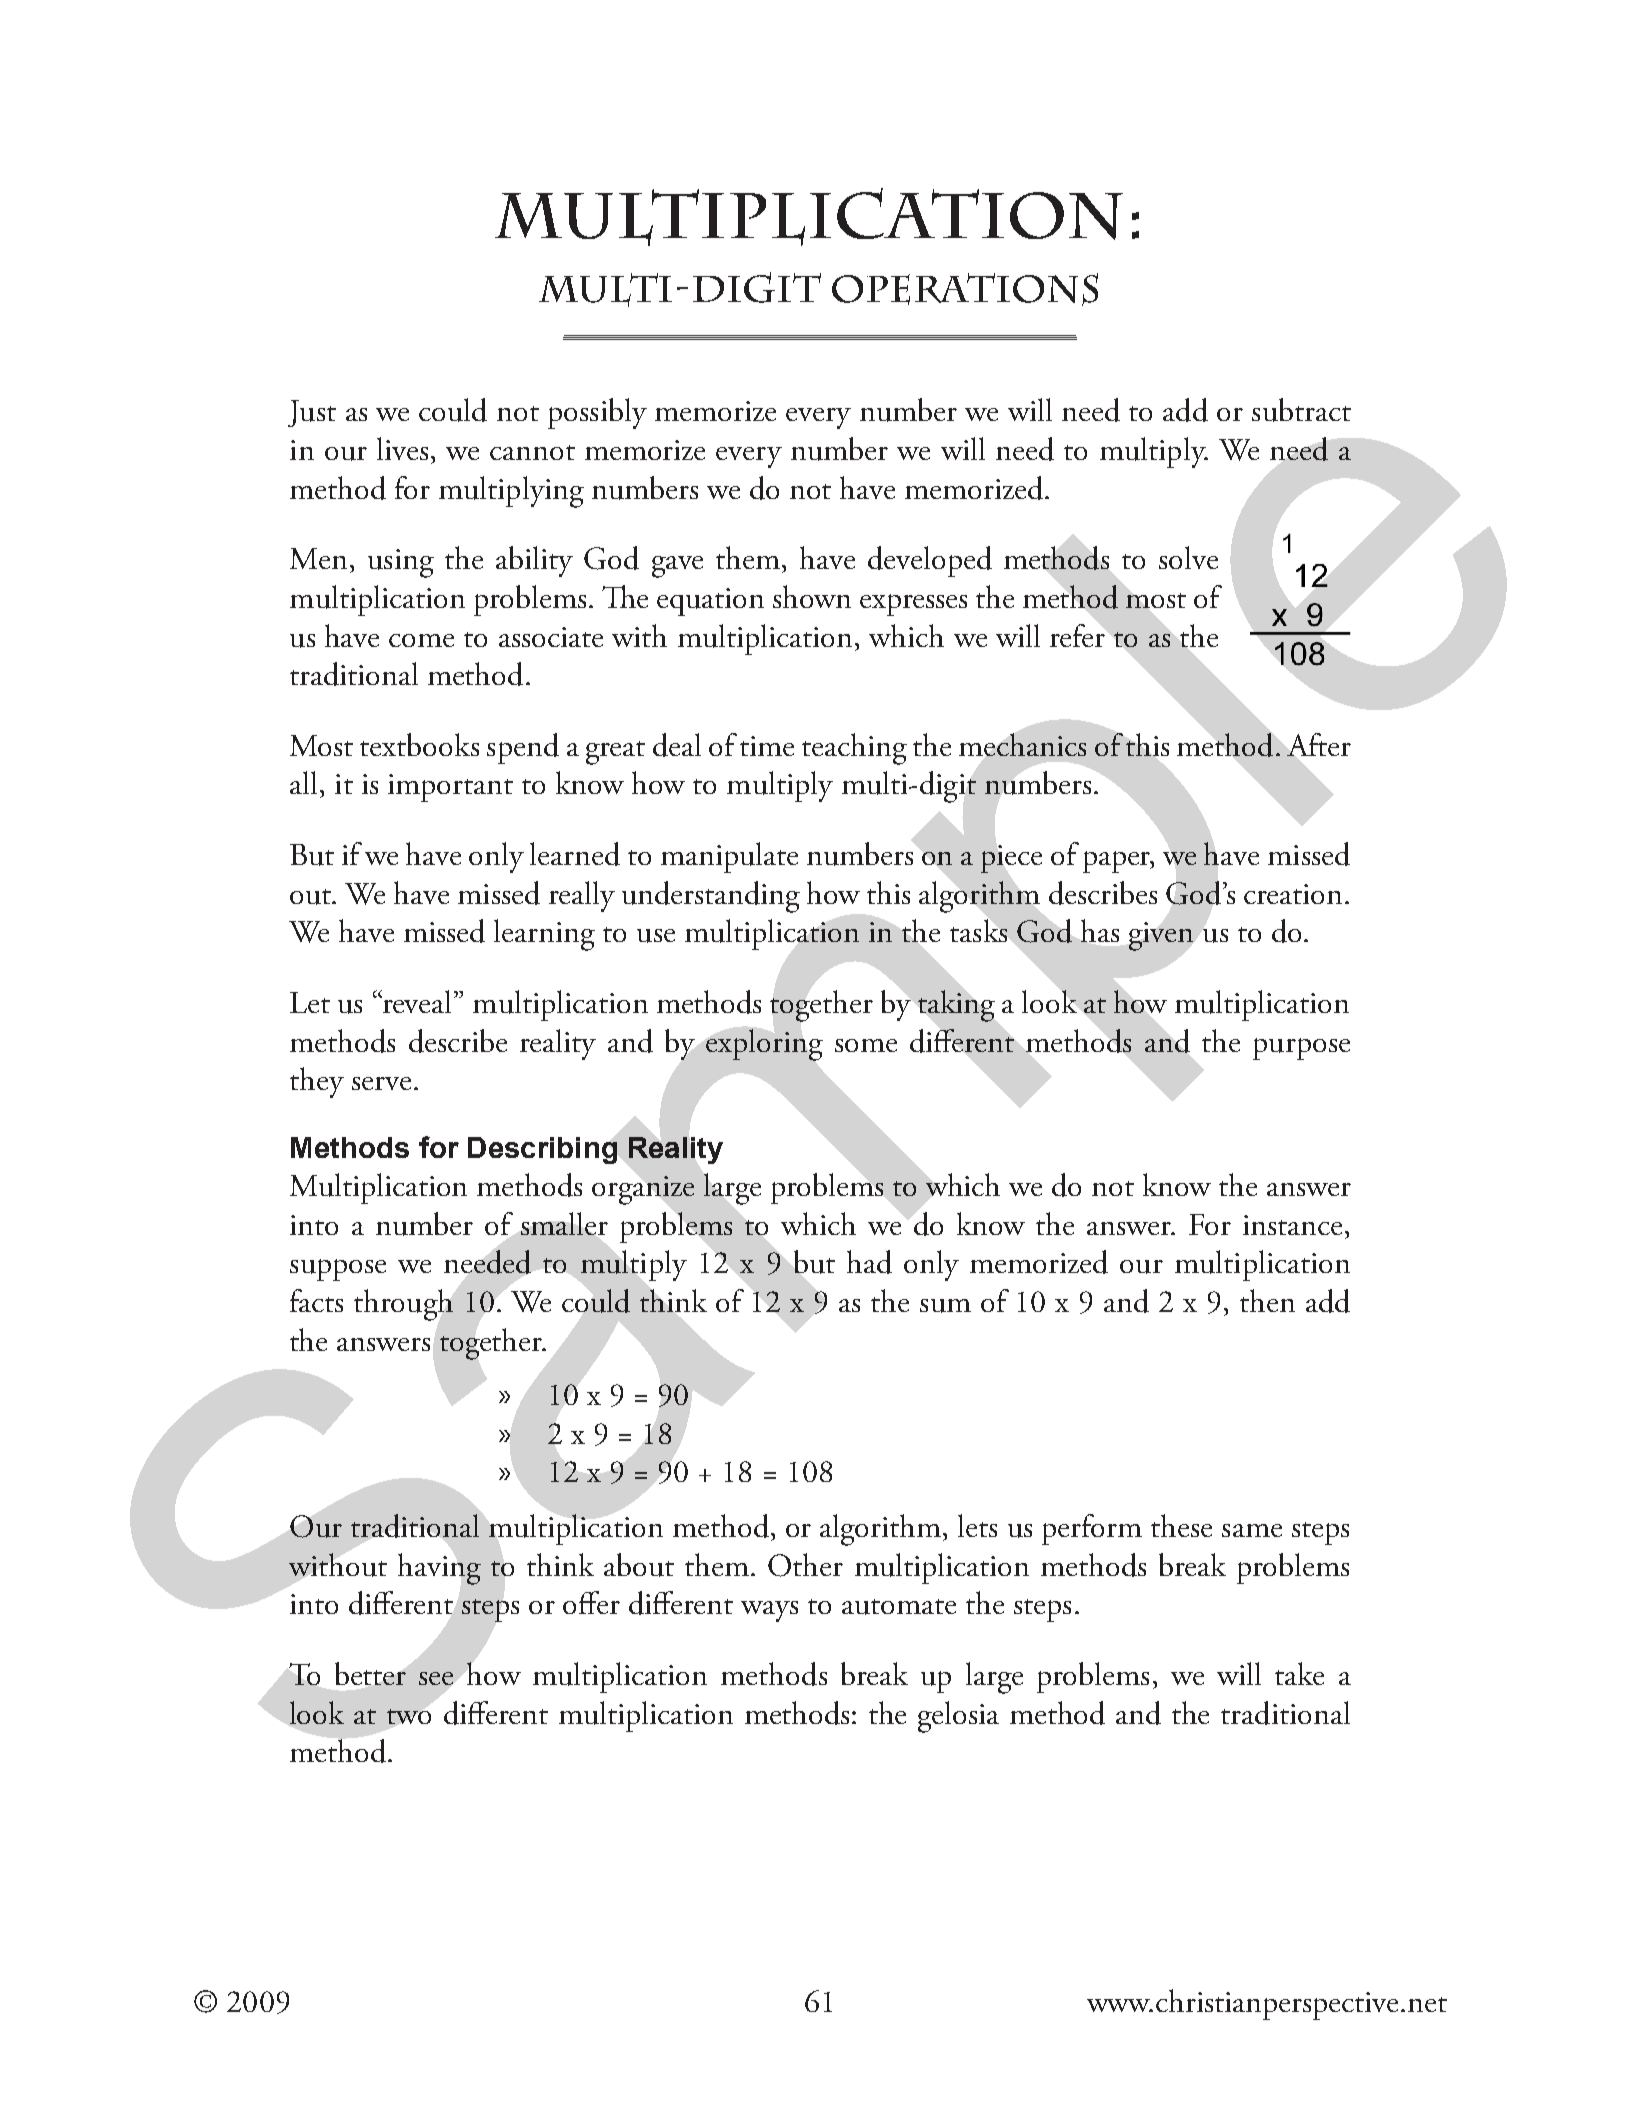  Describe the element at coordinates (769, 1611) in the document. I see `ways` at that location.
